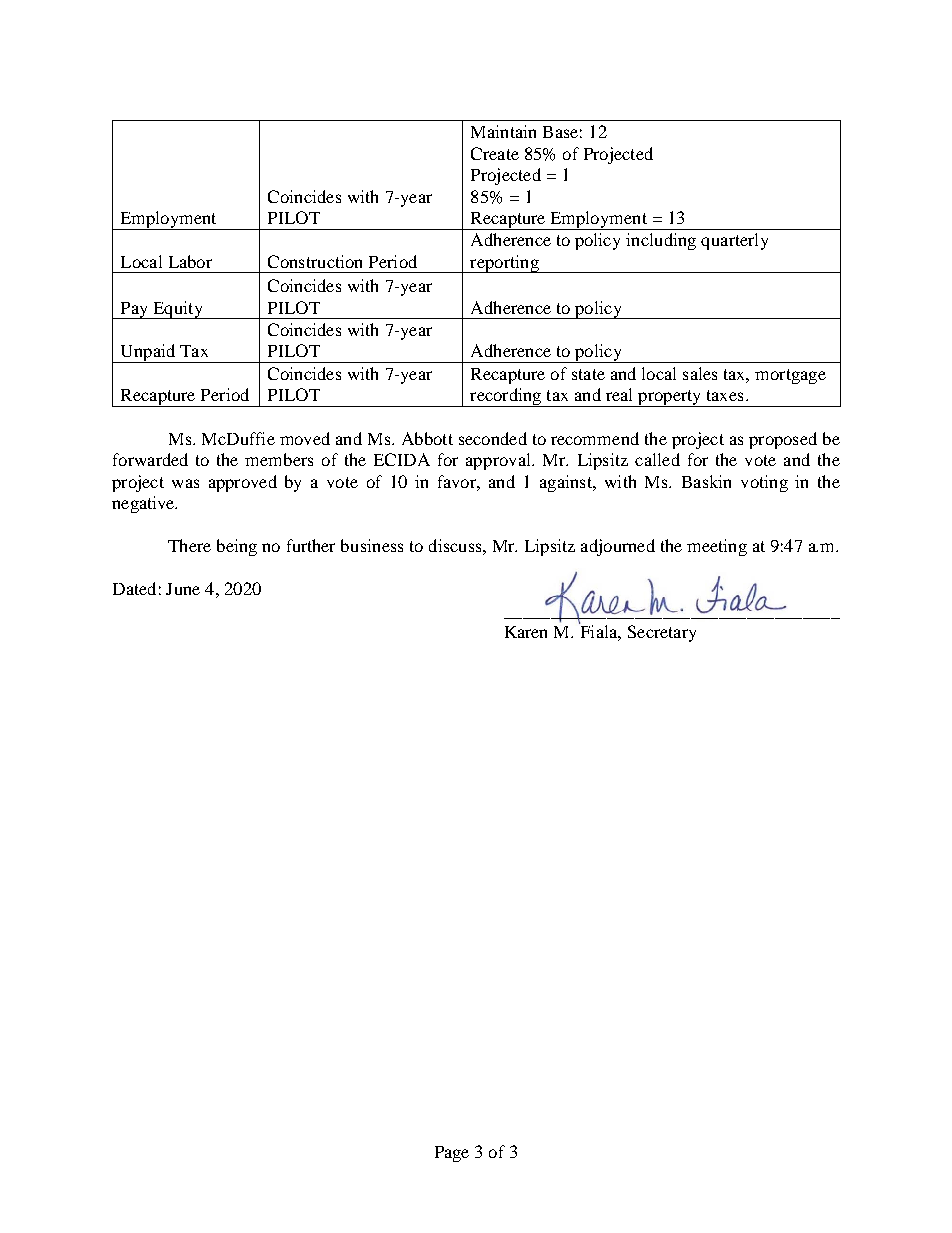 This image has width=952, height=1233. What do you see at coordinates (499, 461) in the image?
I see `approval` at bounding box center [499, 461].
